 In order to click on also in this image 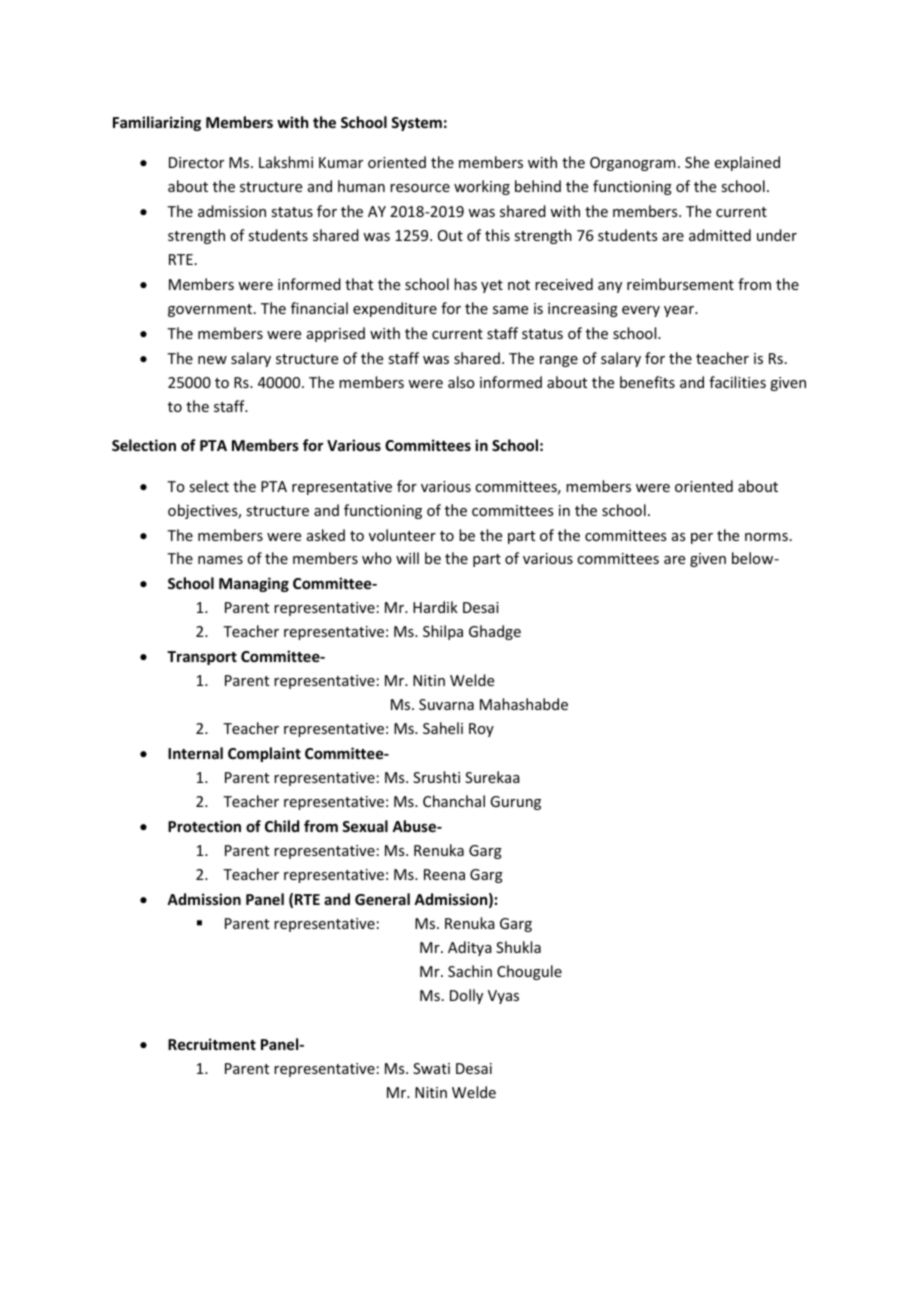, I will do `click(461, 382)`.
